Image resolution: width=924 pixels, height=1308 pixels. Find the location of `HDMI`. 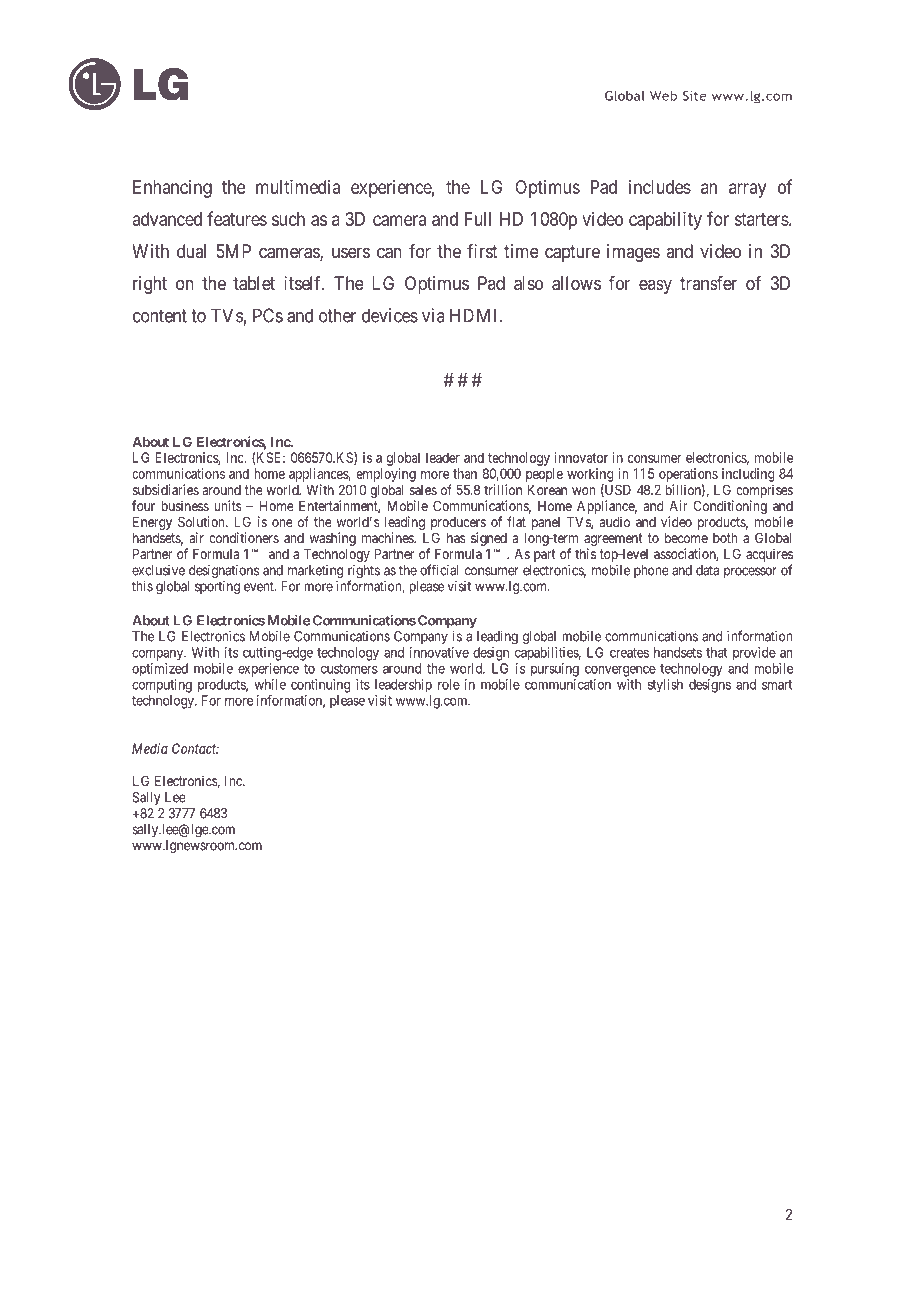

HDMI is located at coordinates (475, 315).
